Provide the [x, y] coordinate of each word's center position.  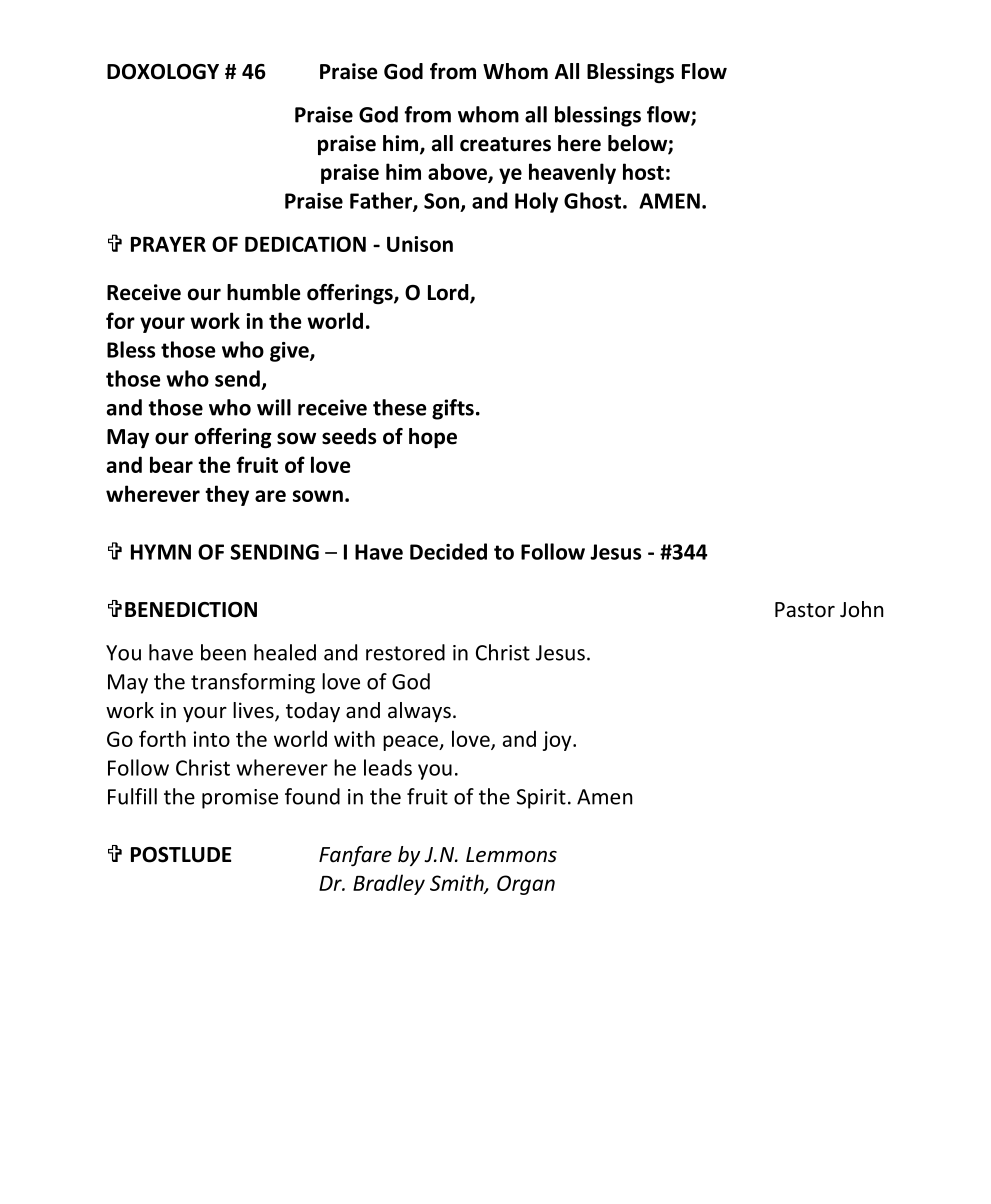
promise [240, 799]
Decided [448, 551]
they [227, 495]
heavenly [572, 173]
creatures [505, 144]
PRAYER [168, 244]
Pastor [805, 610]
